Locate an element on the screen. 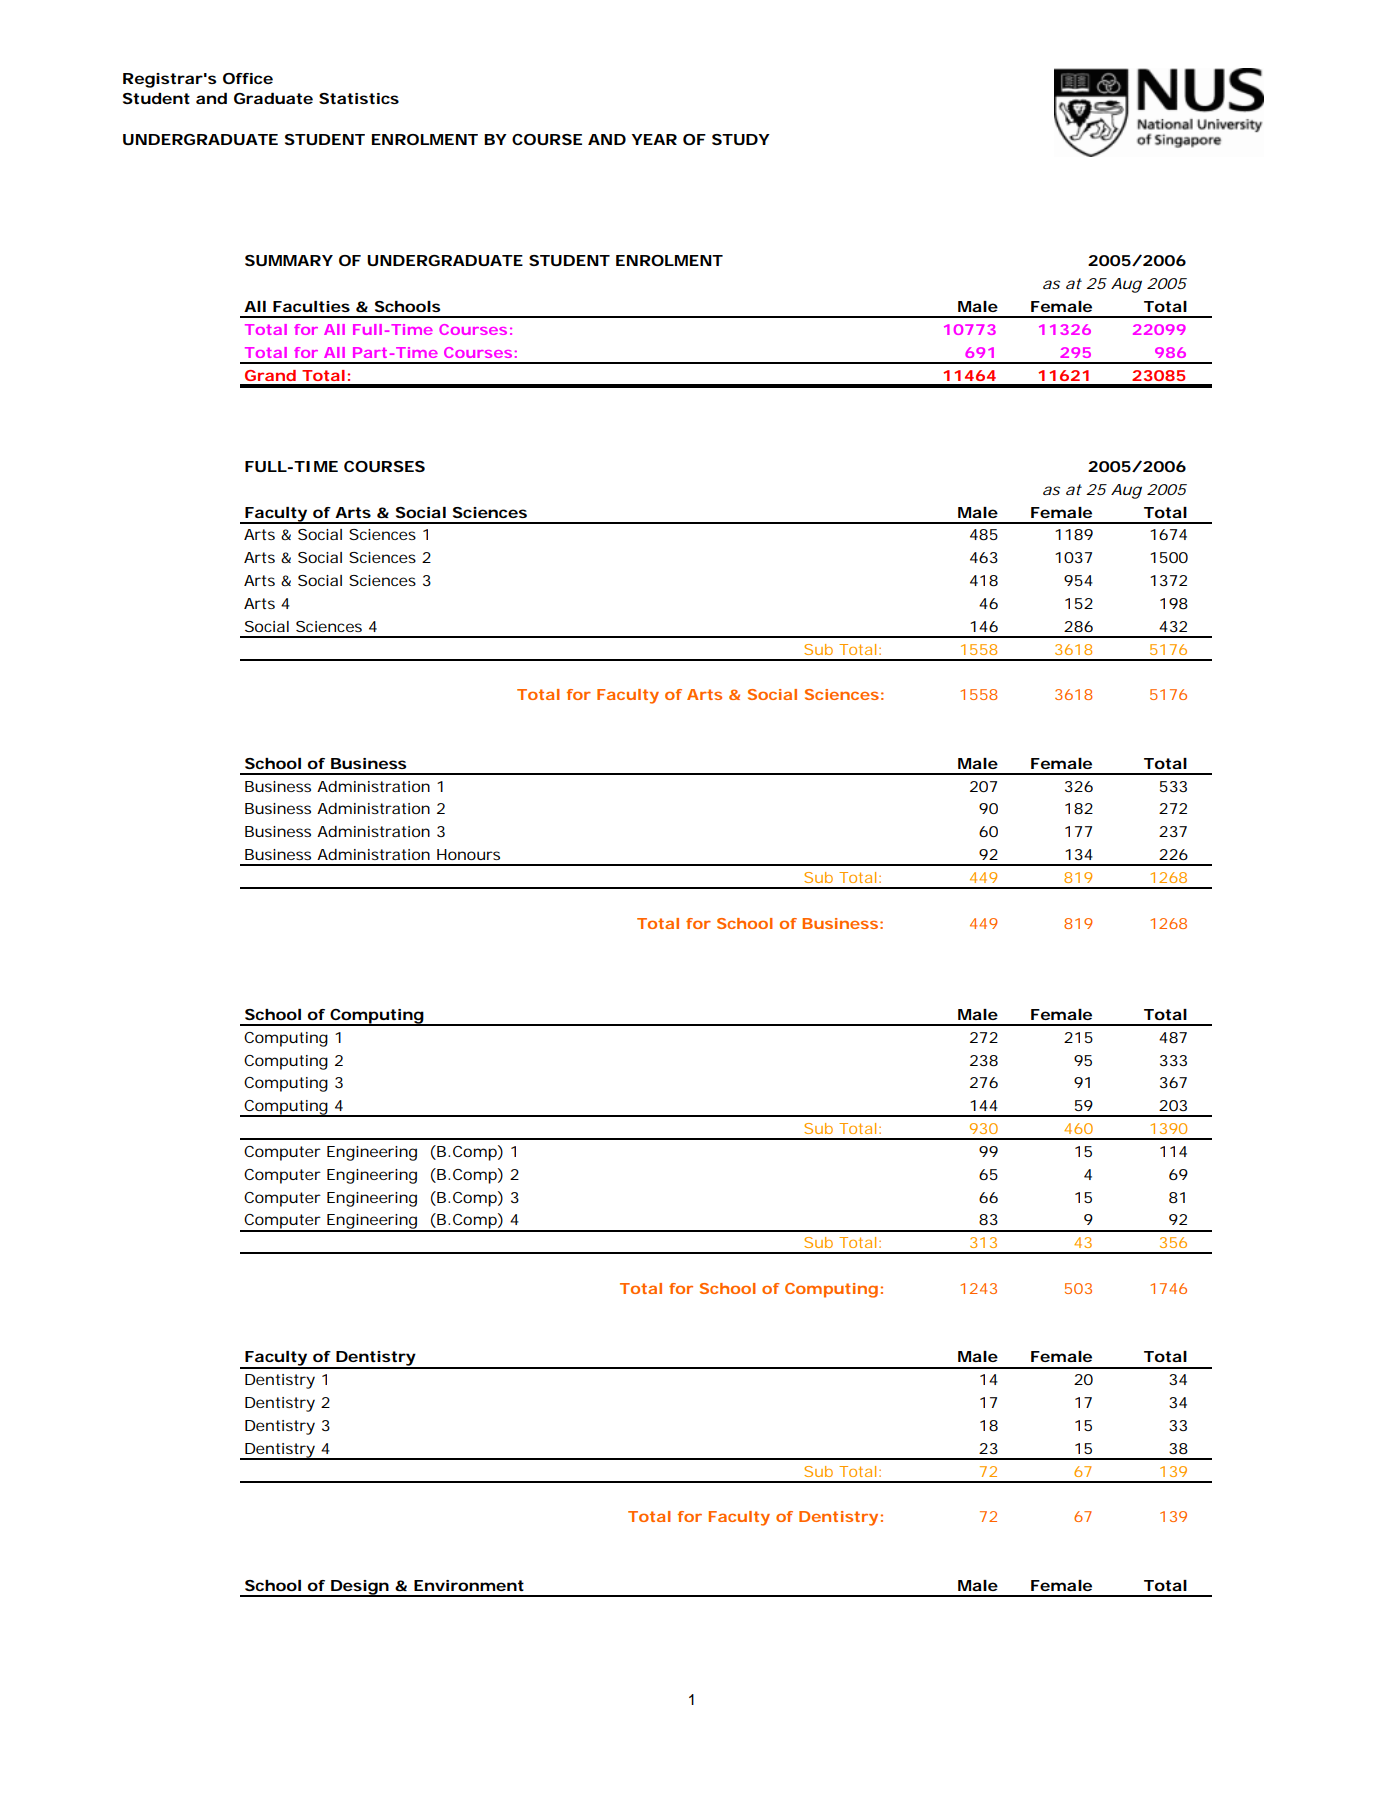 This screenshot has width=1386, height=1794. Honours is located at coordinates (468, 854).
